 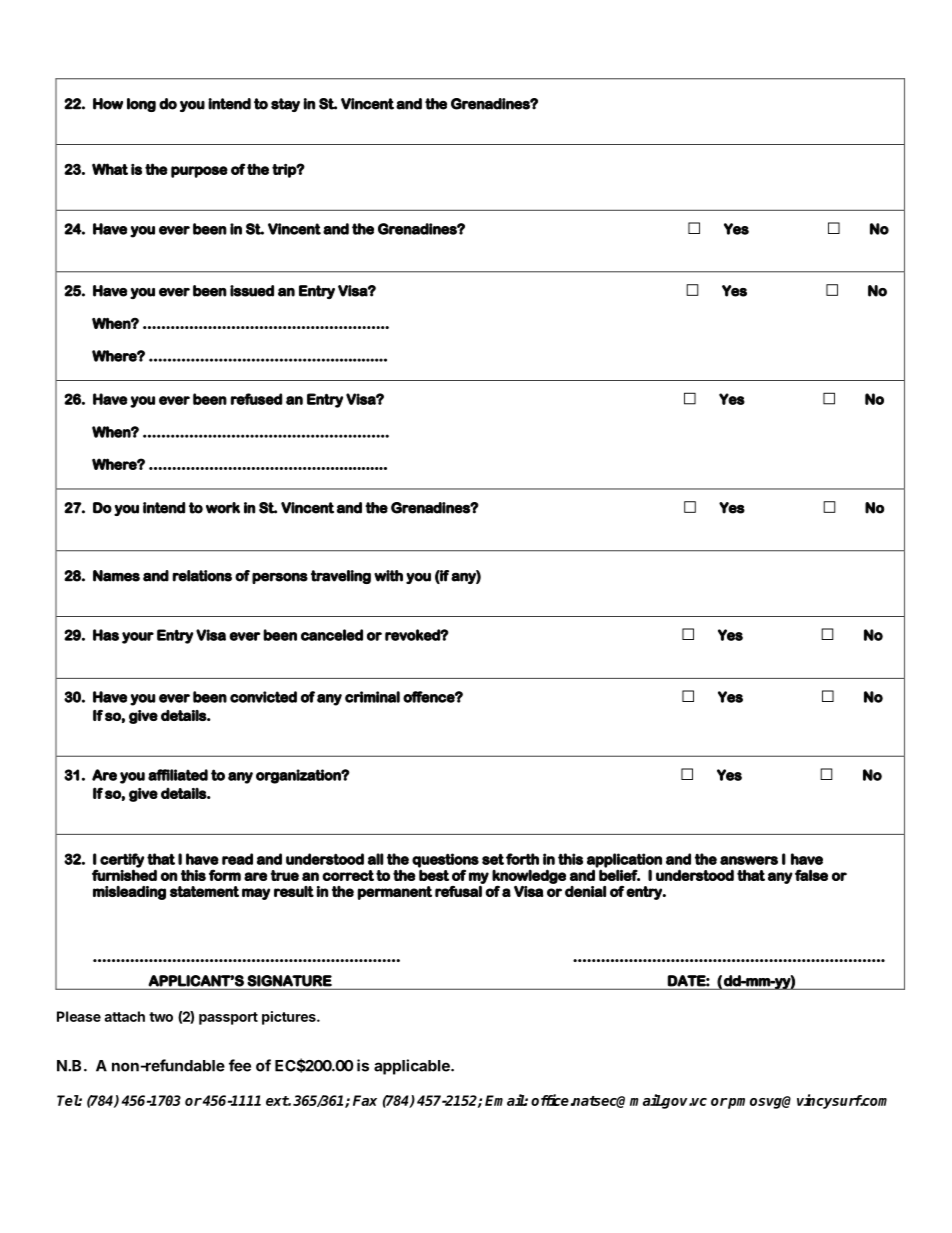 I want to click on denial, so click(x=585, y=891).
